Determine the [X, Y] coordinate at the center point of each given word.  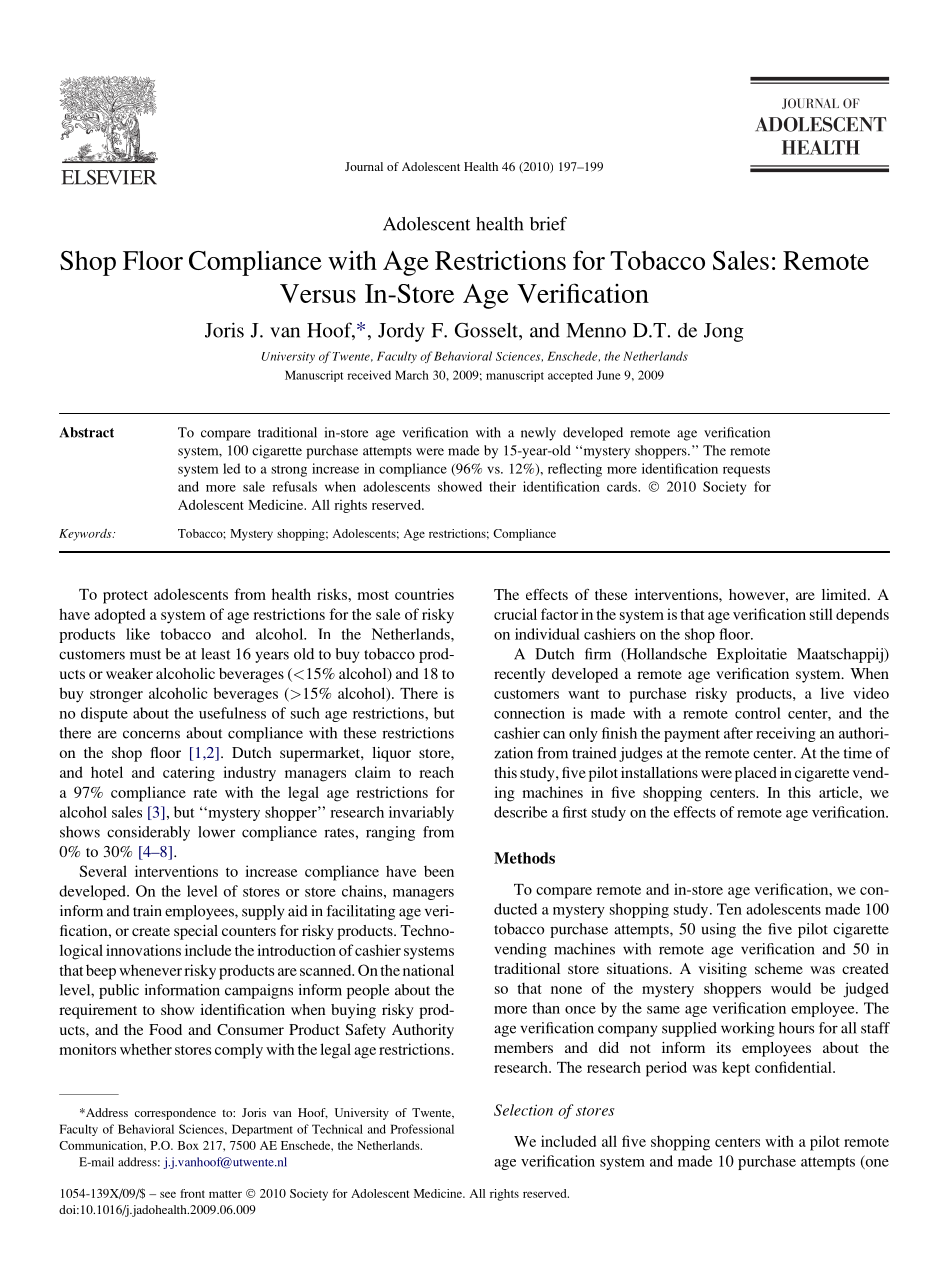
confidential [794, 1067]
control [758, 713]
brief [548, 224]
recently [519, 675]
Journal [364, 166]
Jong [724, 332]
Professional [422, 1129]
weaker [129, 673]
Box [188, 1145]
